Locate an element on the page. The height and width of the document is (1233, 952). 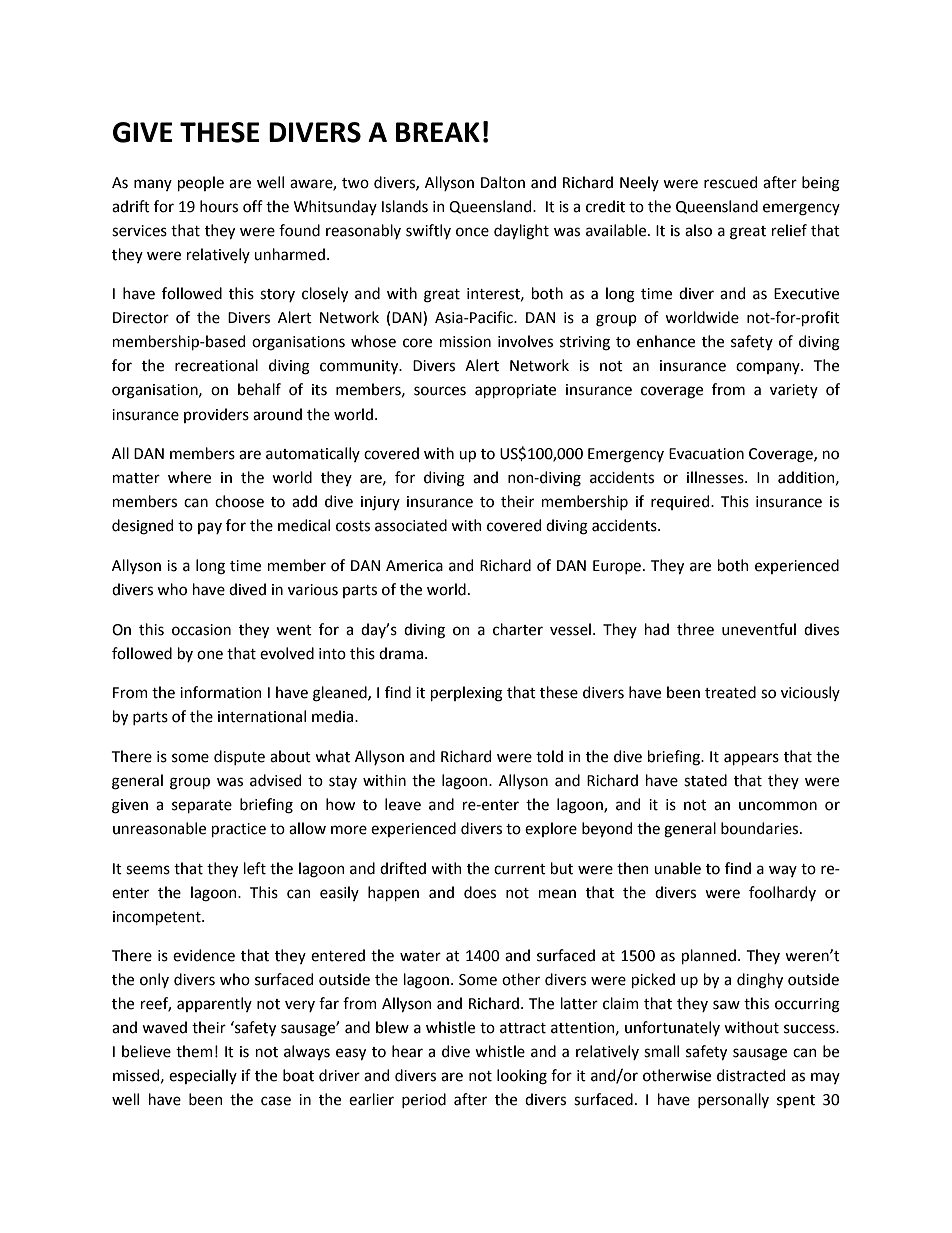
practice is located at coordinates (239, 830).
